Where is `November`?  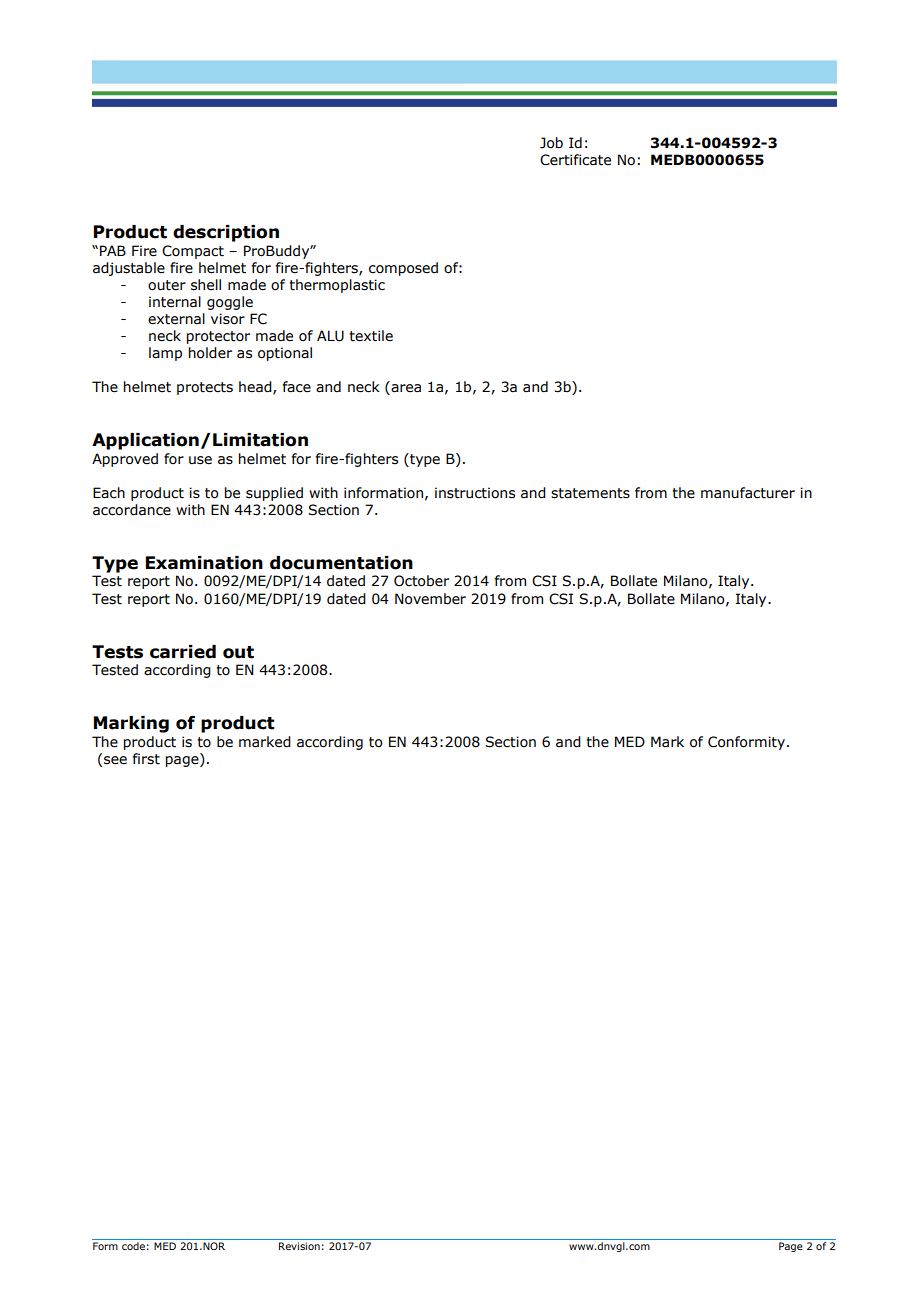 November is located at coordinates (430, 599).
